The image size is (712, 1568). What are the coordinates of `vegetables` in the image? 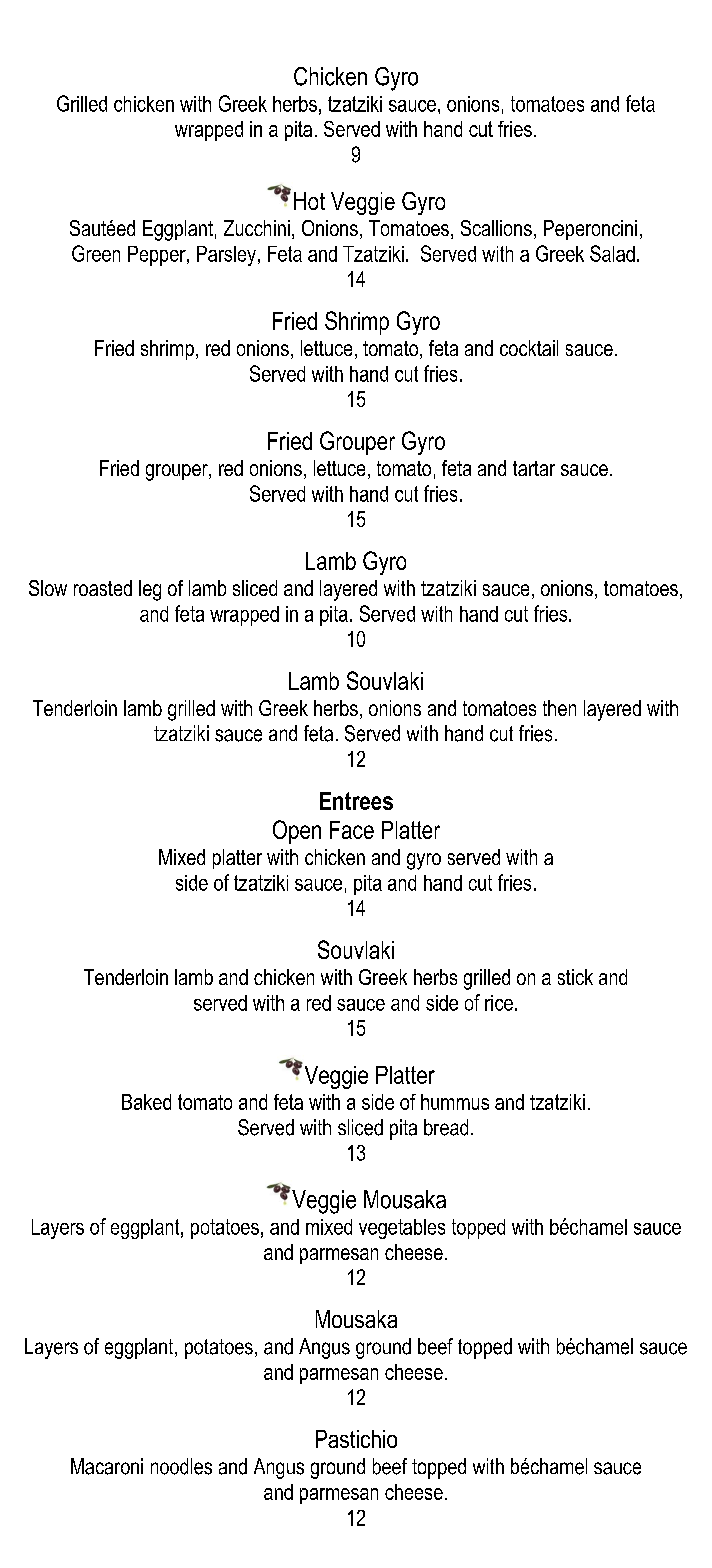 It's located at (402, 1229).
